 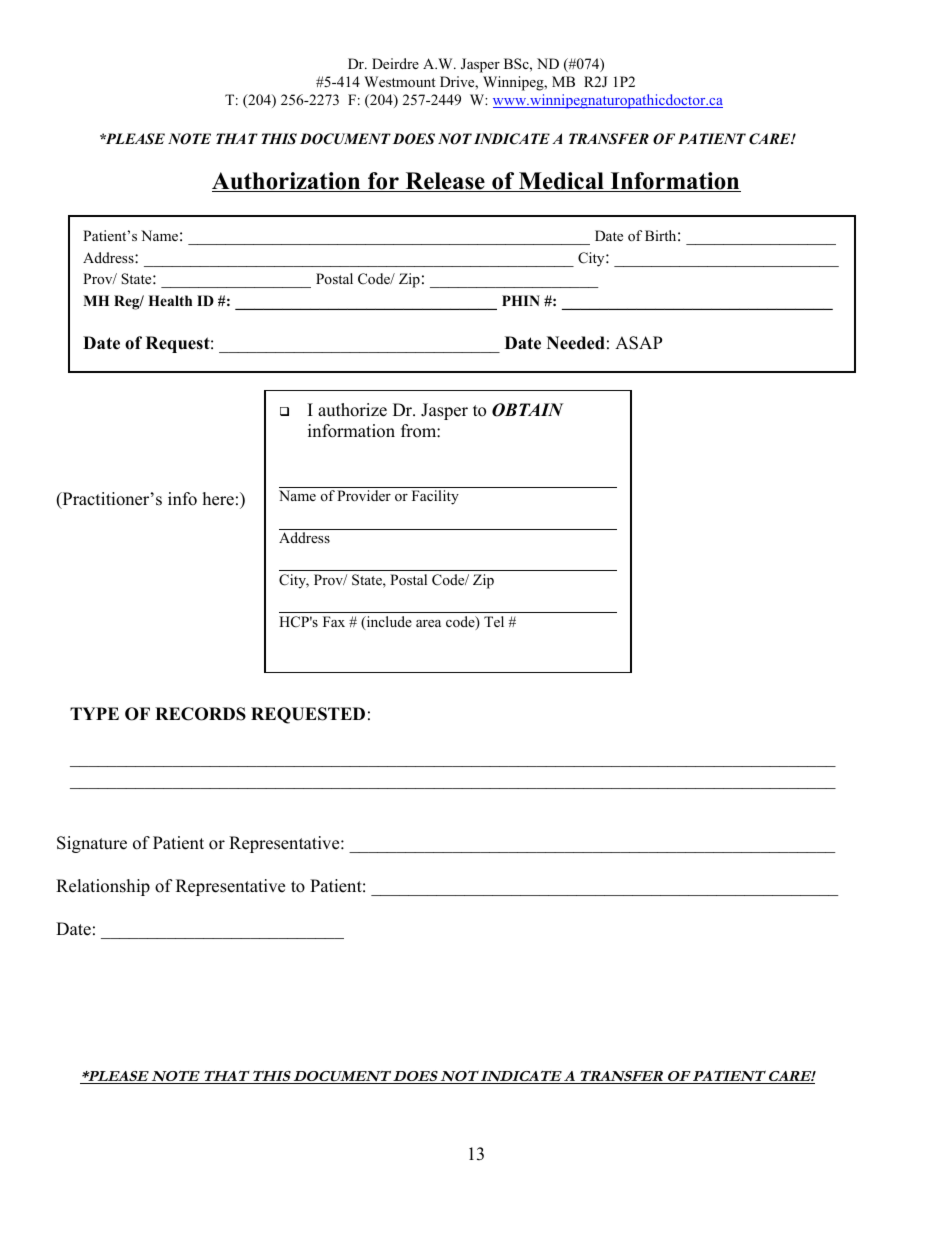 What do you see at coordinates (494, 621) in the image?
I see `Tel` at bounding box center [494, 621].
